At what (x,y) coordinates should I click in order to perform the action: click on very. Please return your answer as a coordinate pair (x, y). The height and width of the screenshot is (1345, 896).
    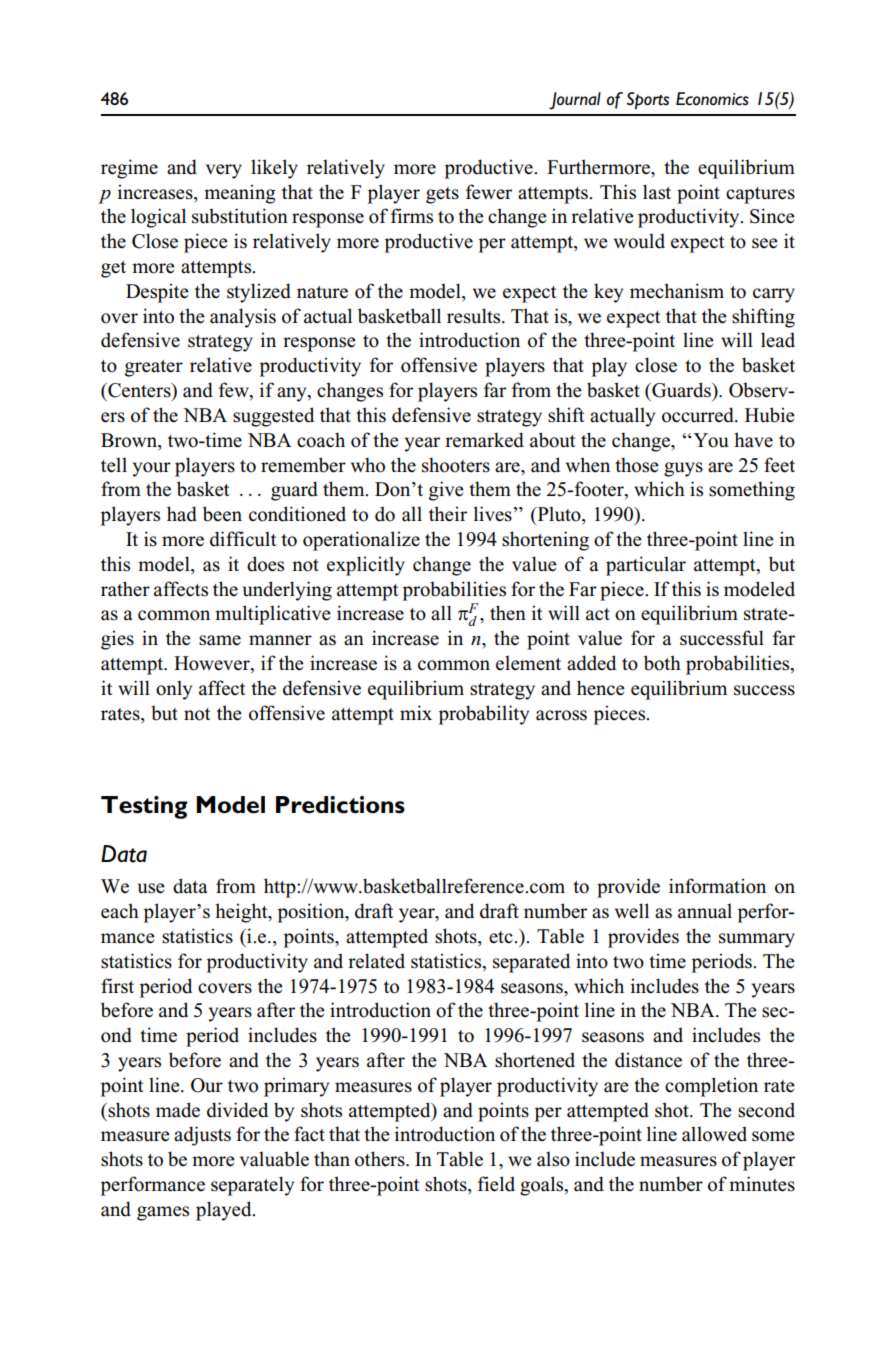
    Looking at the image, I should click on (224, 171).
